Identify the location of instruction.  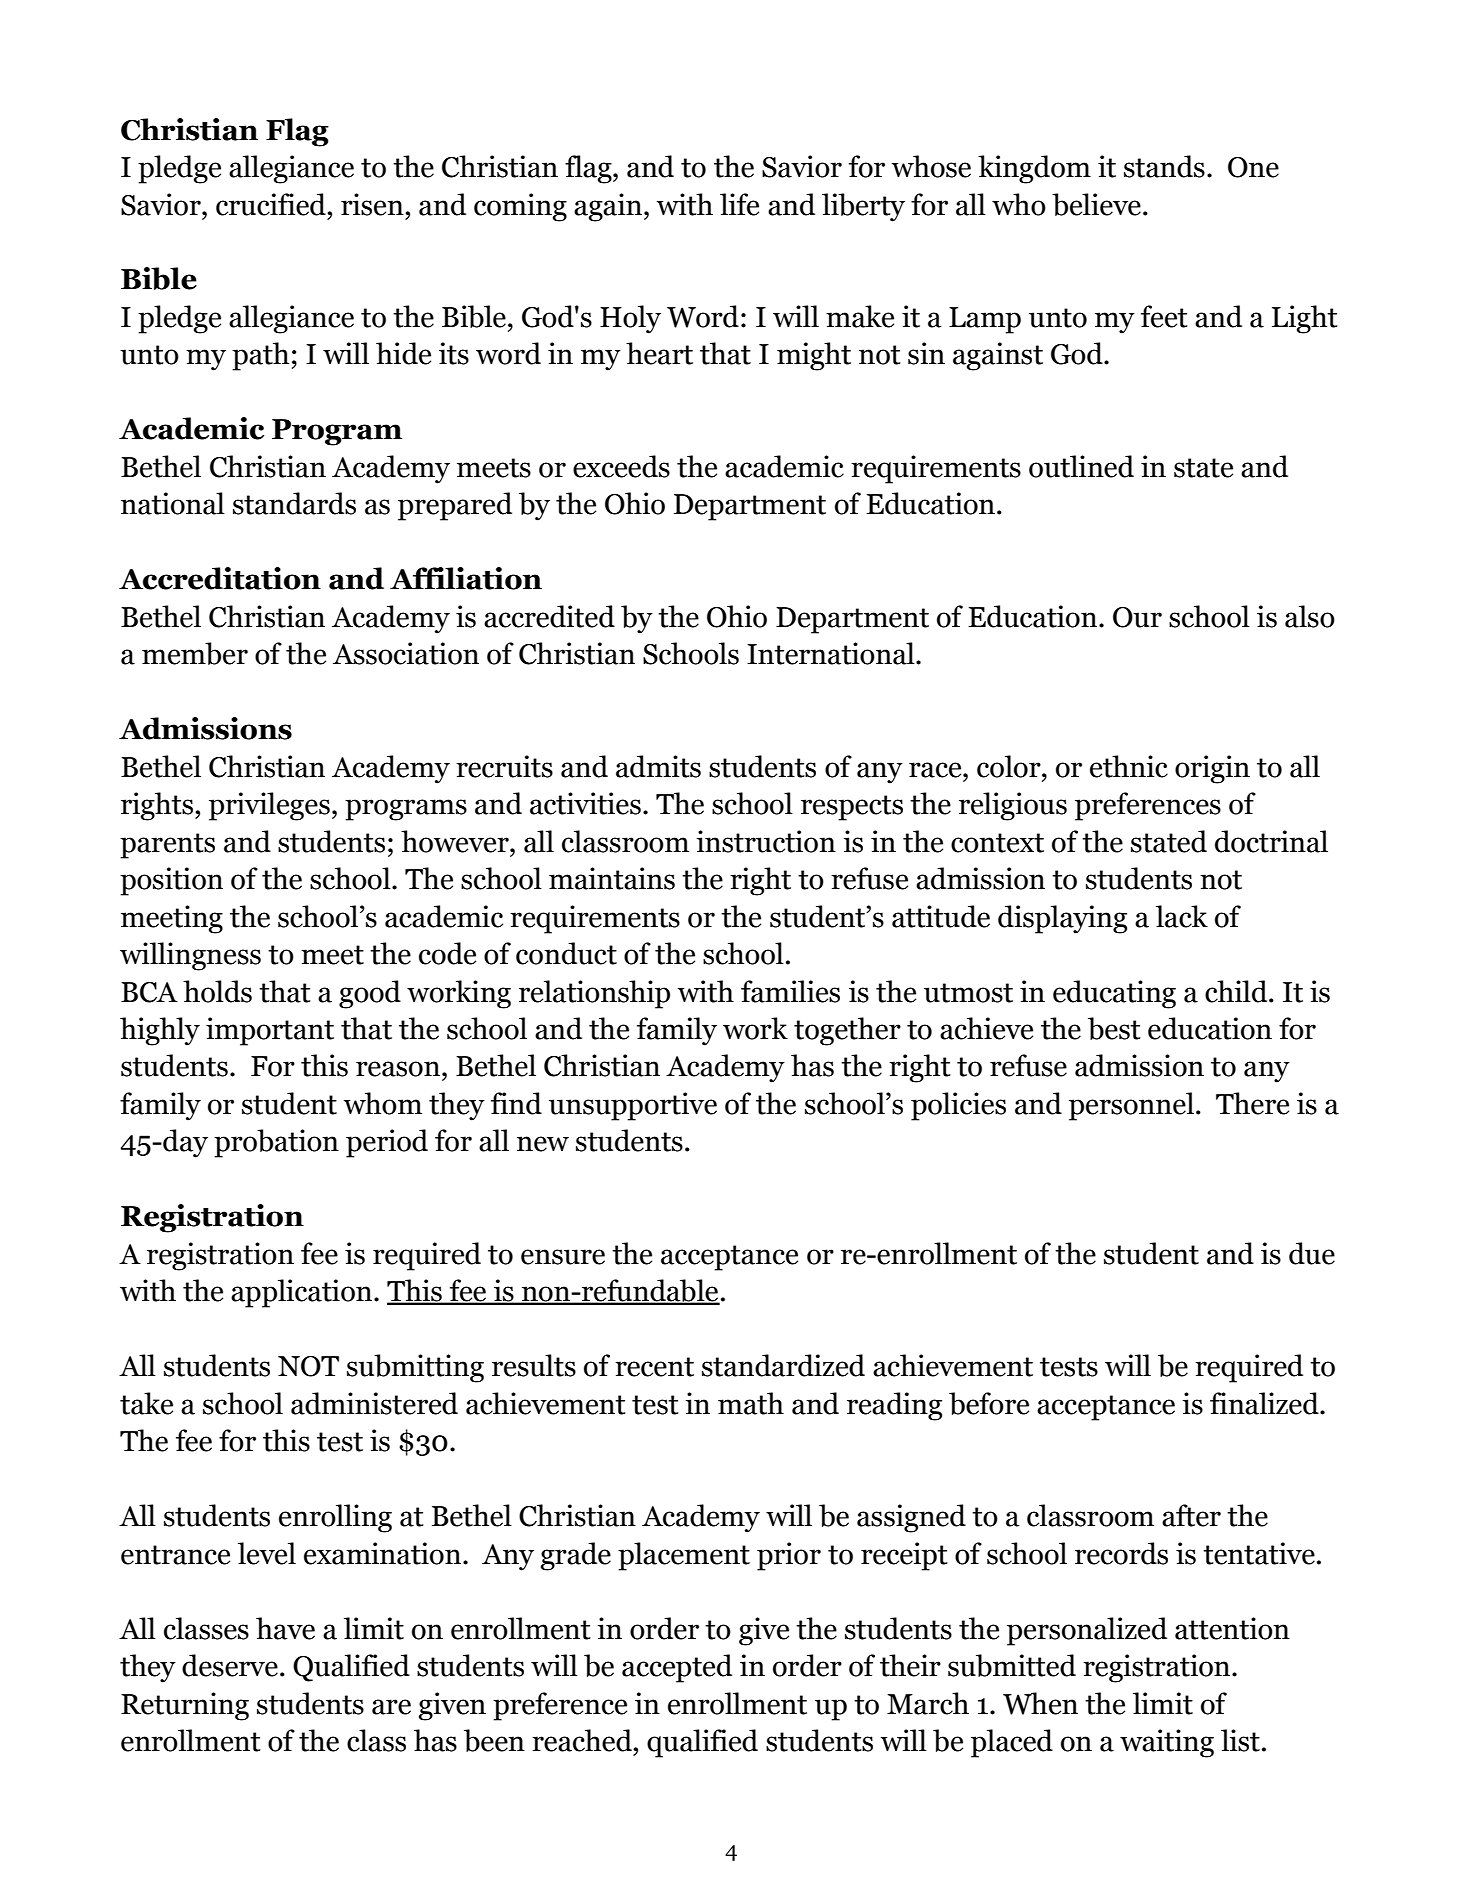
(766, 841).
